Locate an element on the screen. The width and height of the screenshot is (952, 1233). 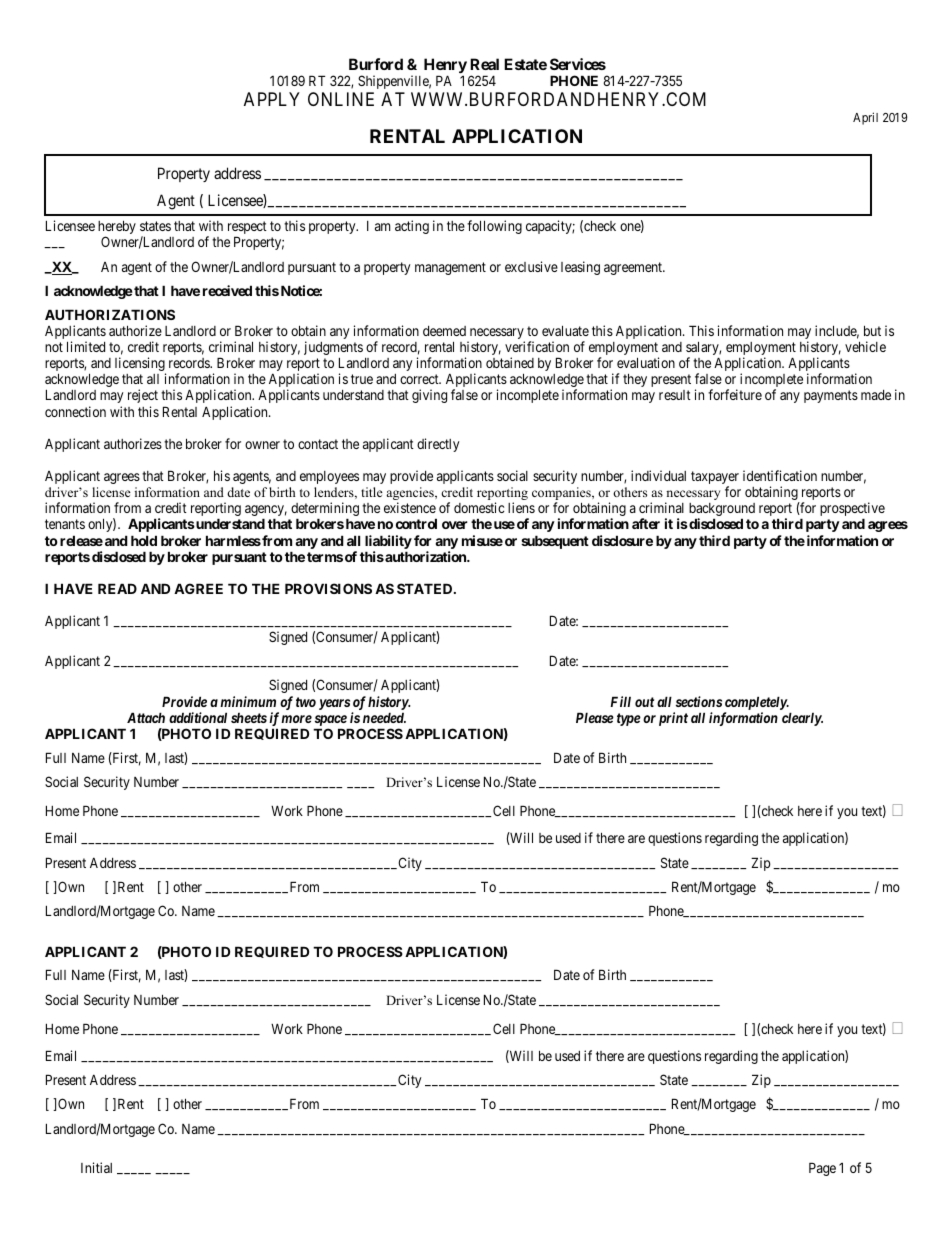
subsequent is located at coordinates (555, 542).
